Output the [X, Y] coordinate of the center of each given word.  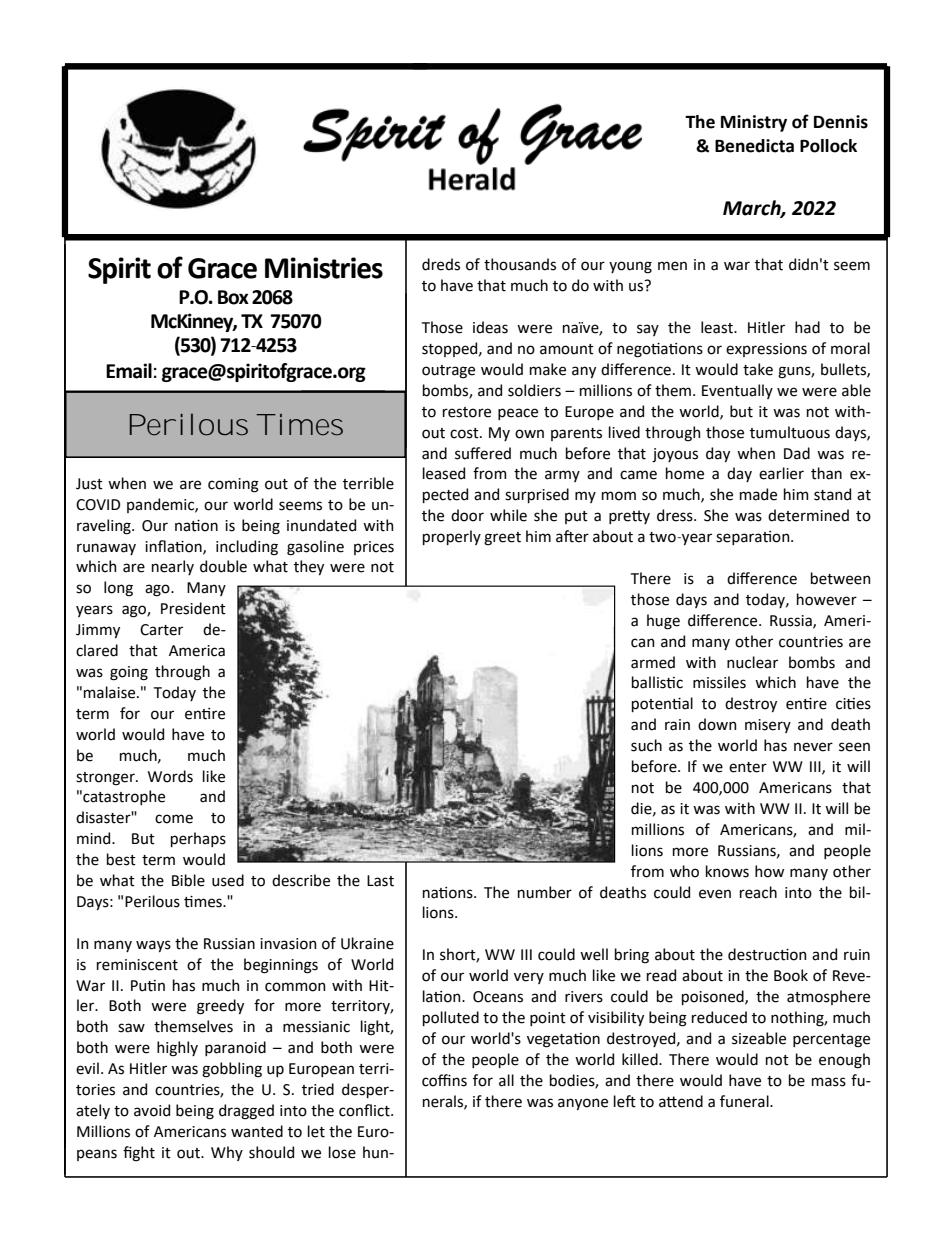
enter [748, 767]
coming [233, 485]
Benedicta [754, 146]
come [174, 819]
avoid [152, 1110]
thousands [520, 264]
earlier [781, 473]
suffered [483, 453]
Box [233, 297]
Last [380, 881]
